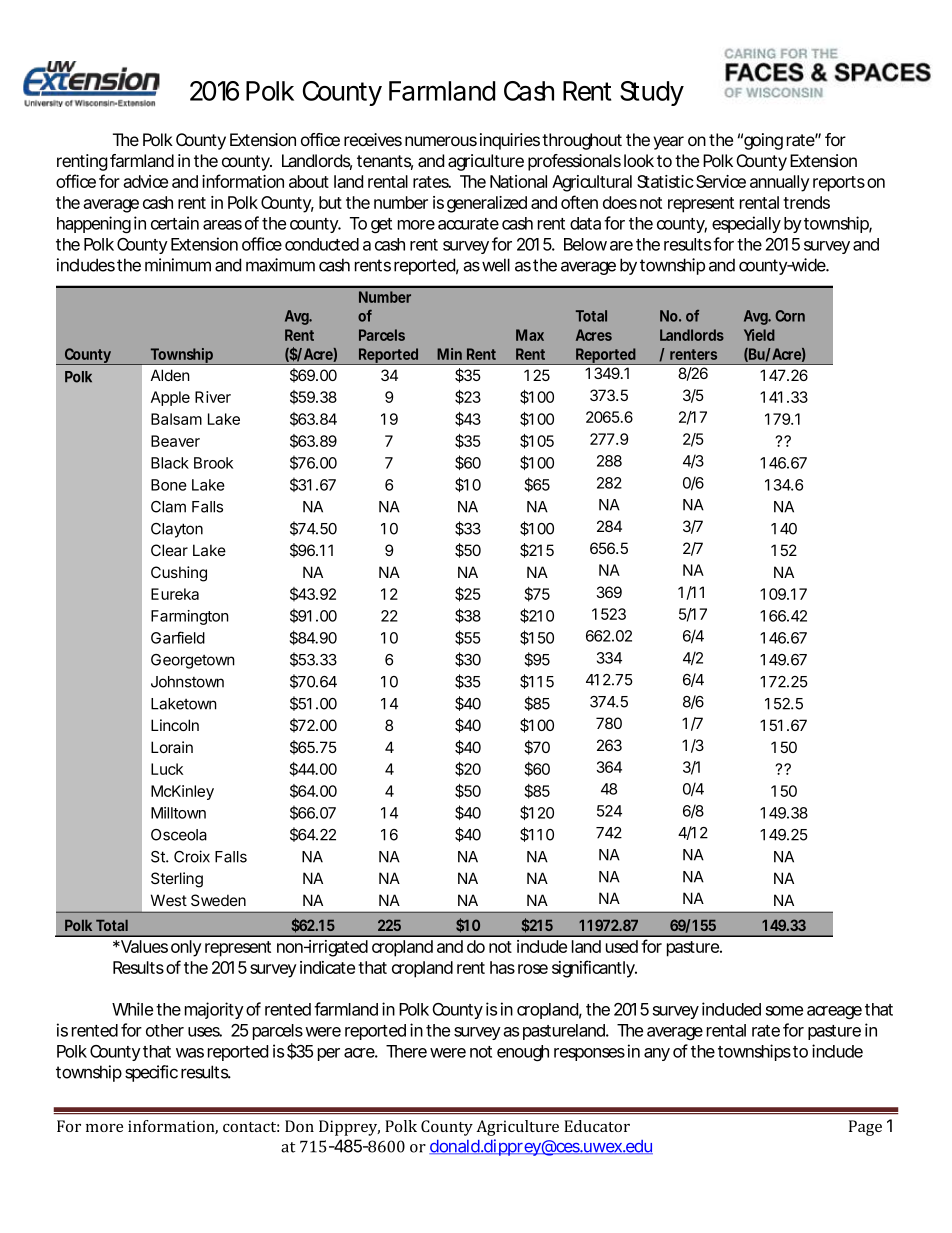 The image size is (952, 1233). What do you see at coordinates (192, 856) in the screenshot?
I see `Croix` at bounding box center [192, 856].
